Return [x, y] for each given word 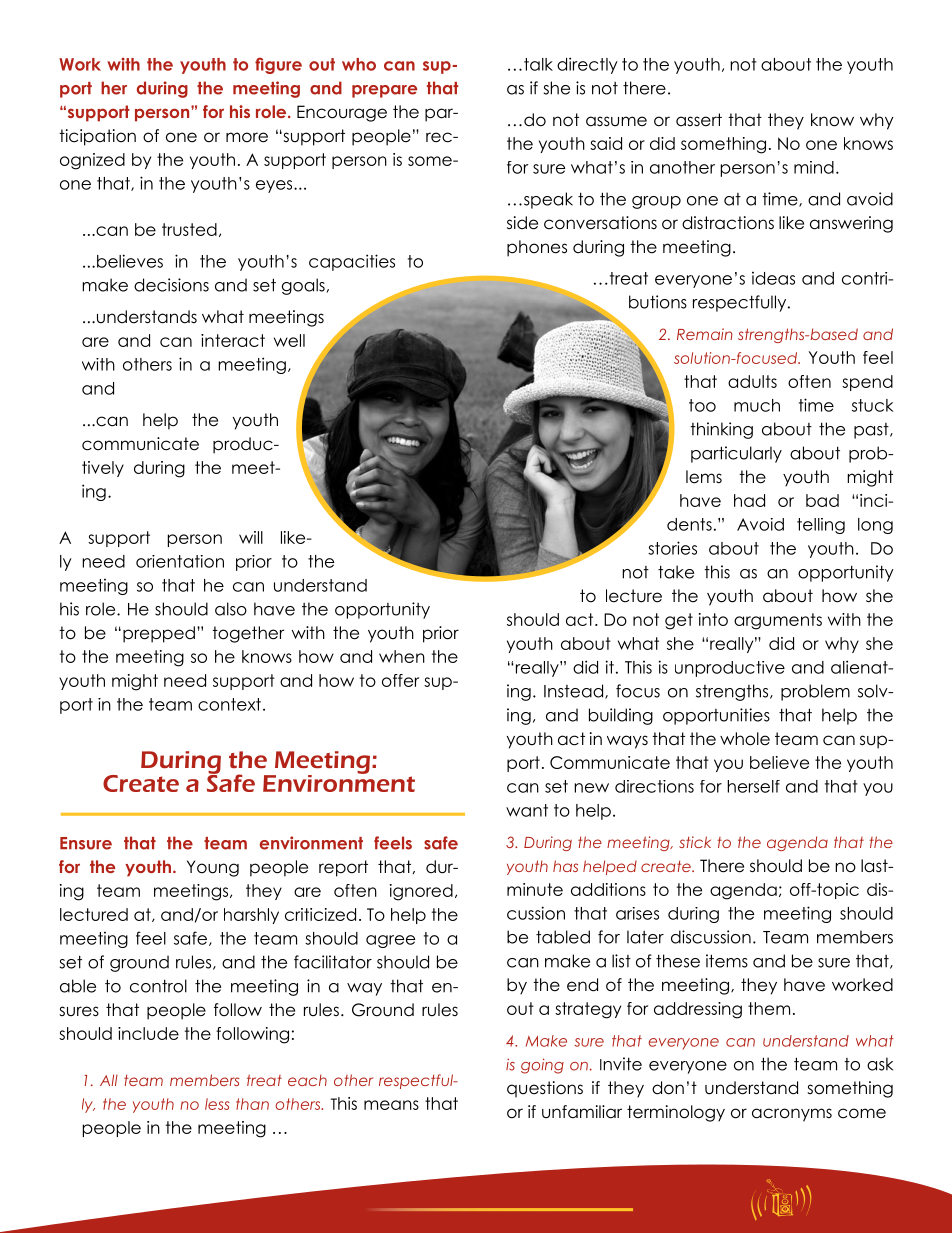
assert [699, 120]
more [247, 137]
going [542, 1066]
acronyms [792, 1115]
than [252, 1104]
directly [587, 65]
